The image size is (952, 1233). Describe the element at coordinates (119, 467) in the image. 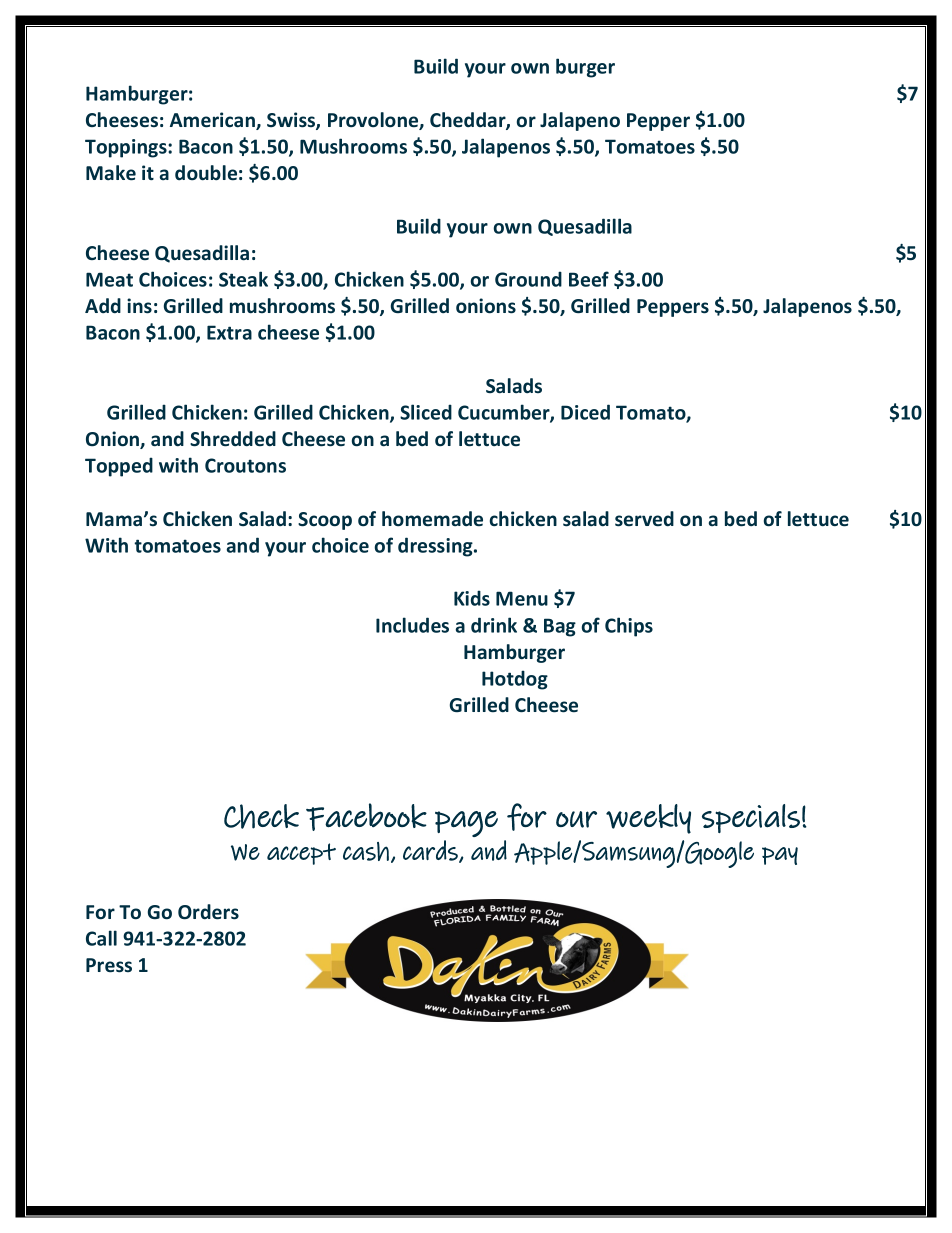

I see `Topped` at that location.
